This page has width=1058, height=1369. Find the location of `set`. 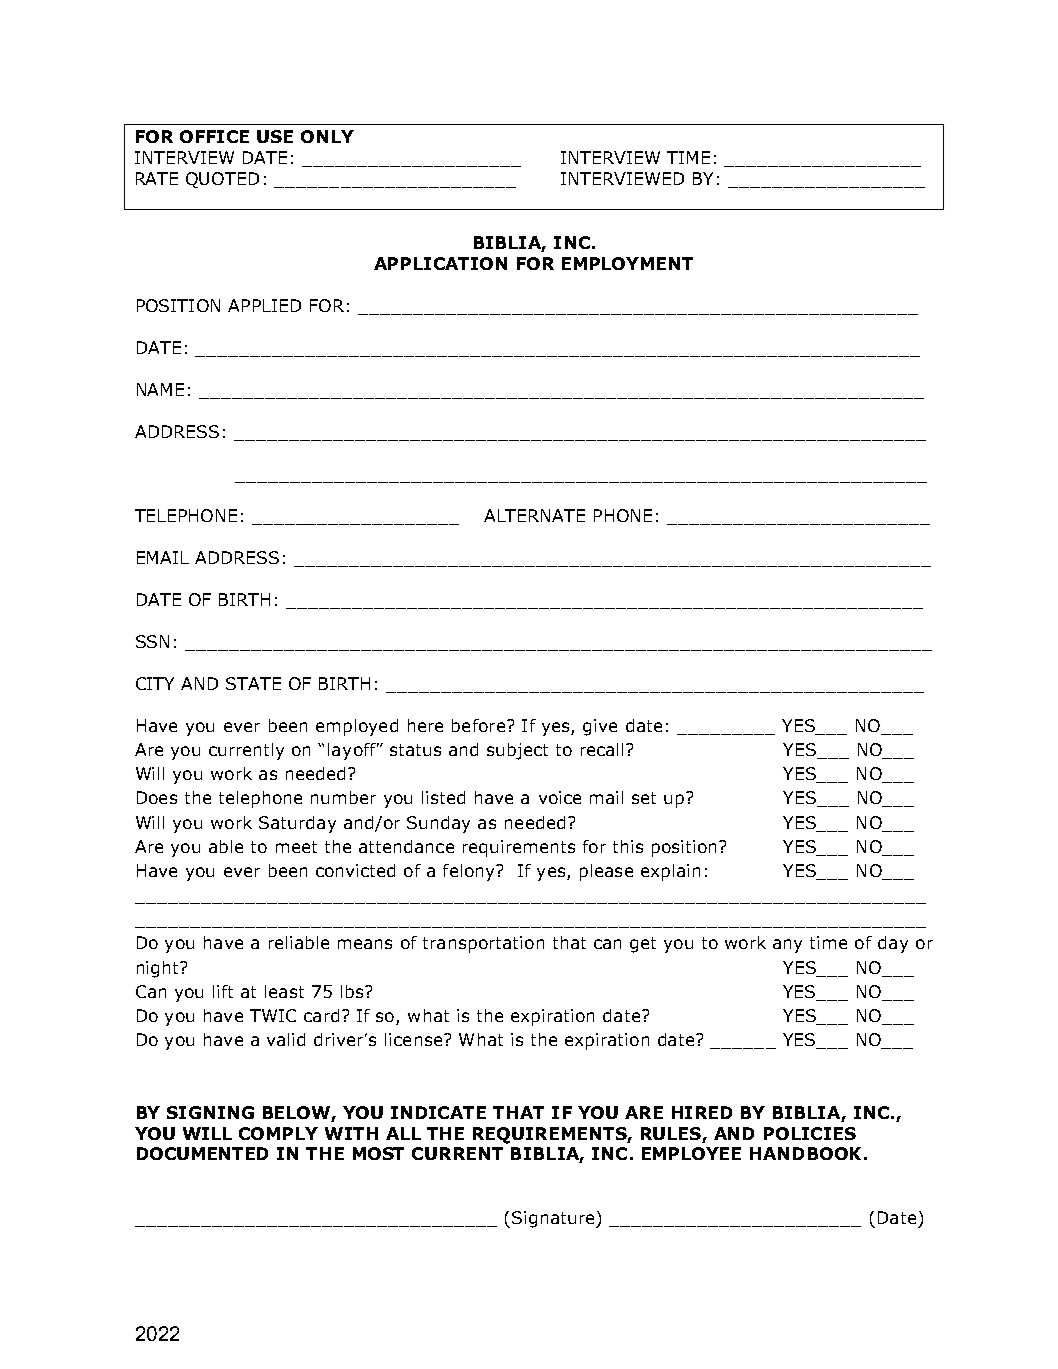

set is located at coordinates (644, 798).
